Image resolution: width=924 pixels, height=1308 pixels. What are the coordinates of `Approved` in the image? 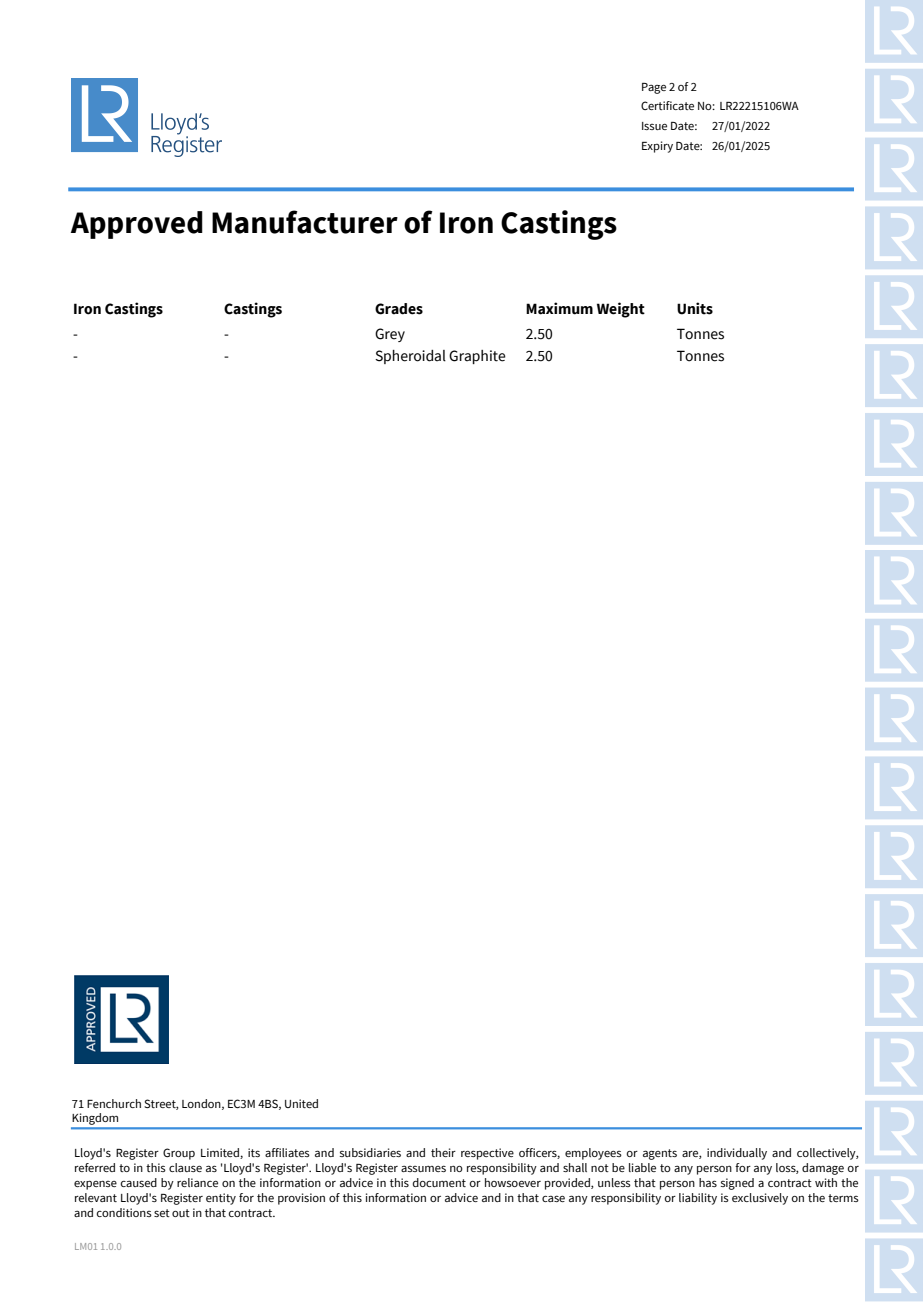 It's located at (137, 225).
